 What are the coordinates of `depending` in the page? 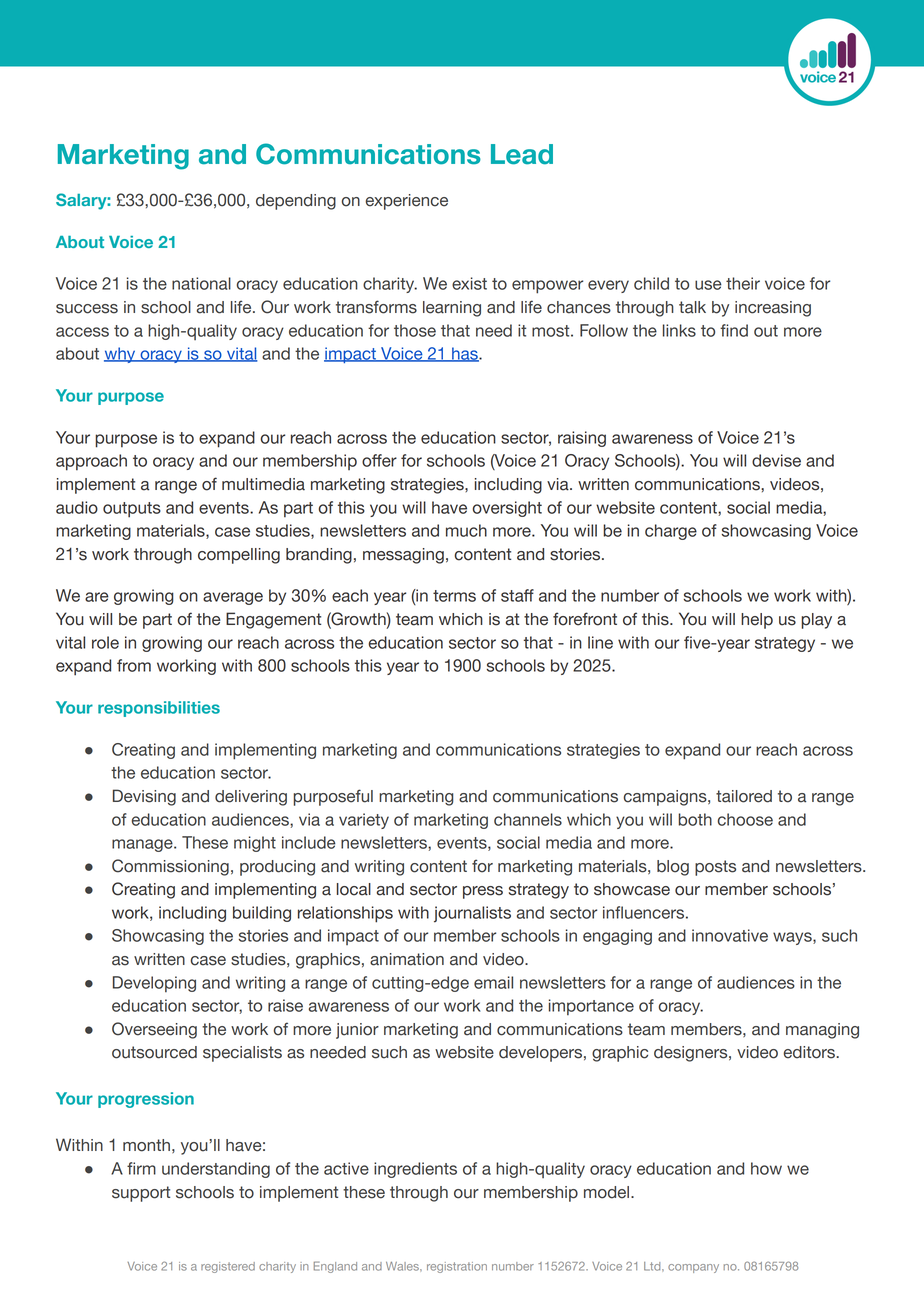 It's located at (296, 202).
